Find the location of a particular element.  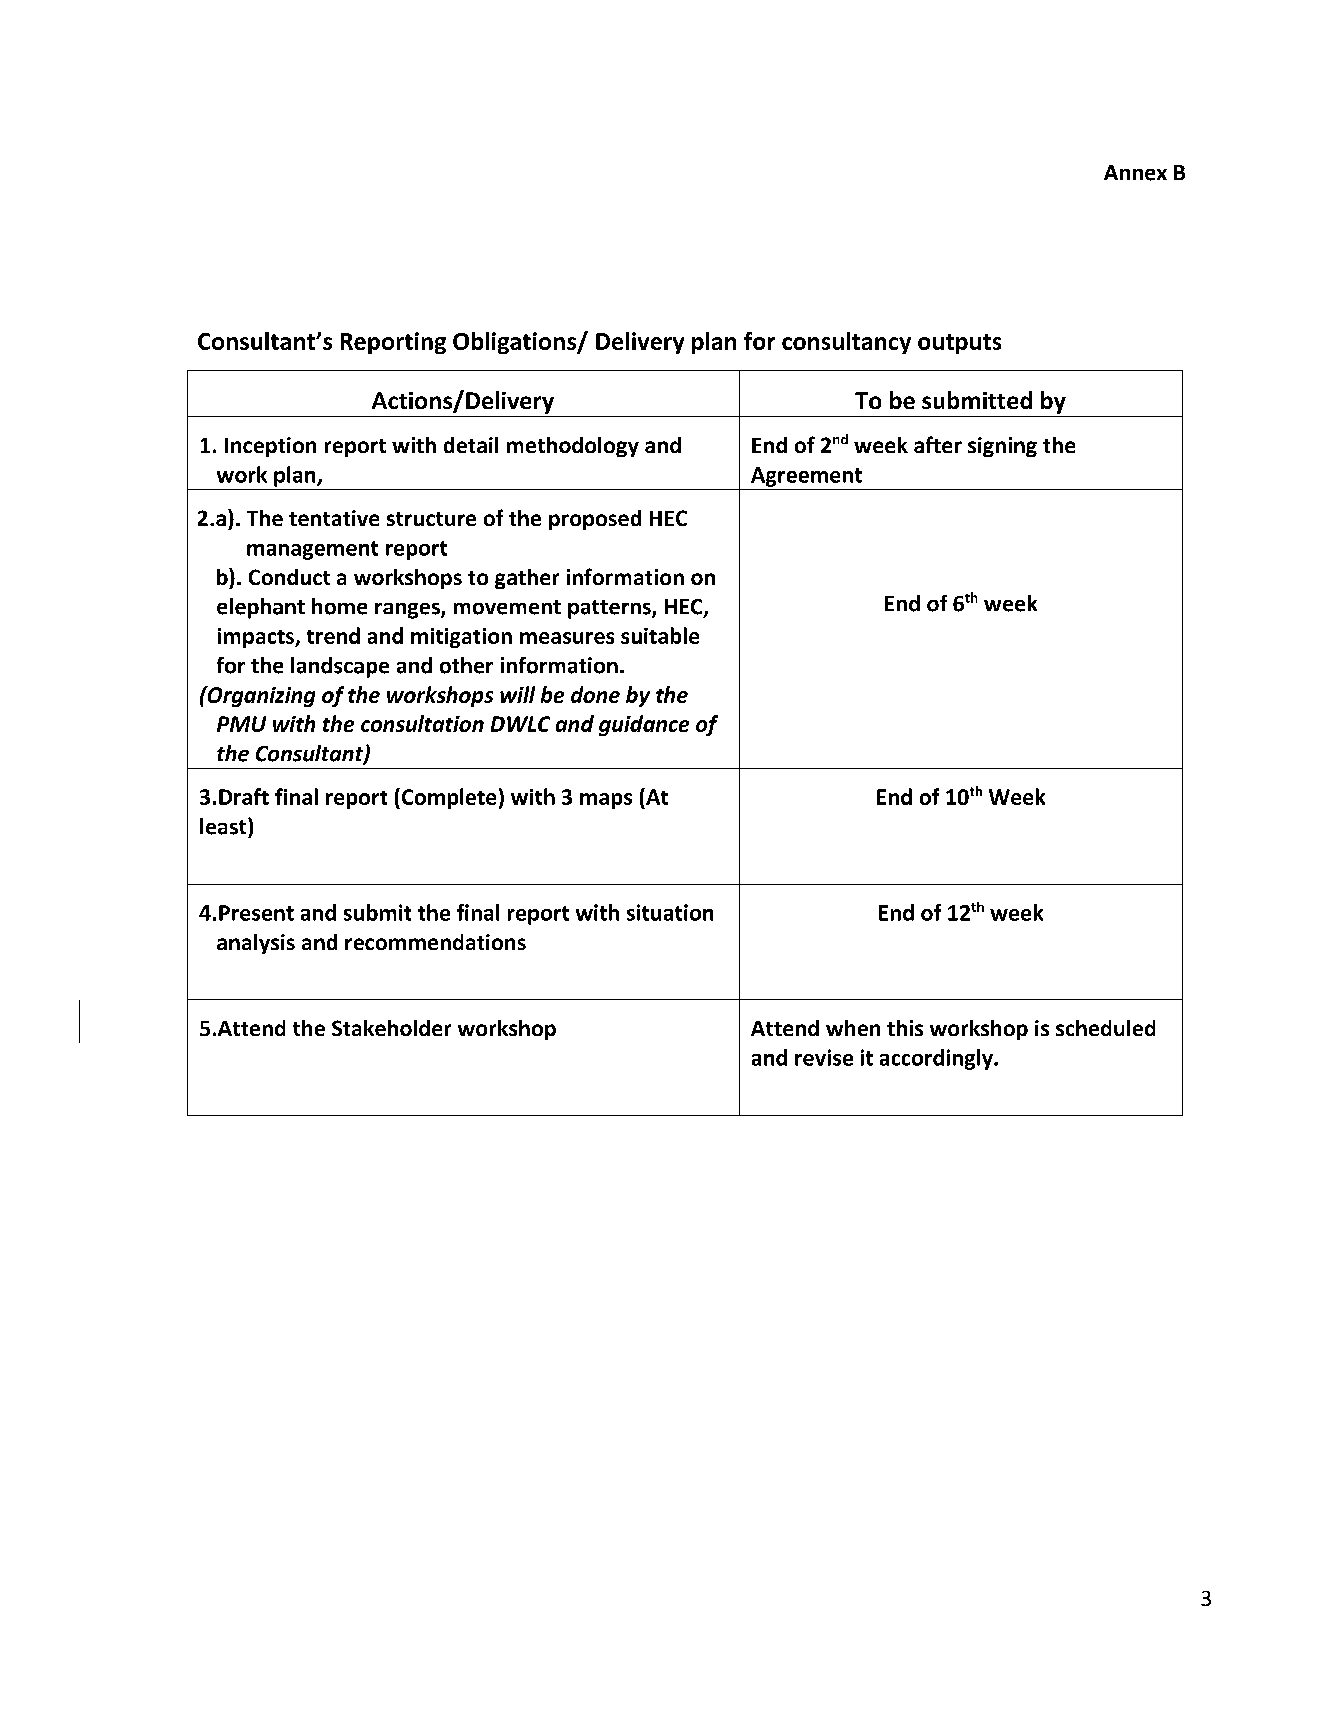

maps is located at coordinates (606, 801).
